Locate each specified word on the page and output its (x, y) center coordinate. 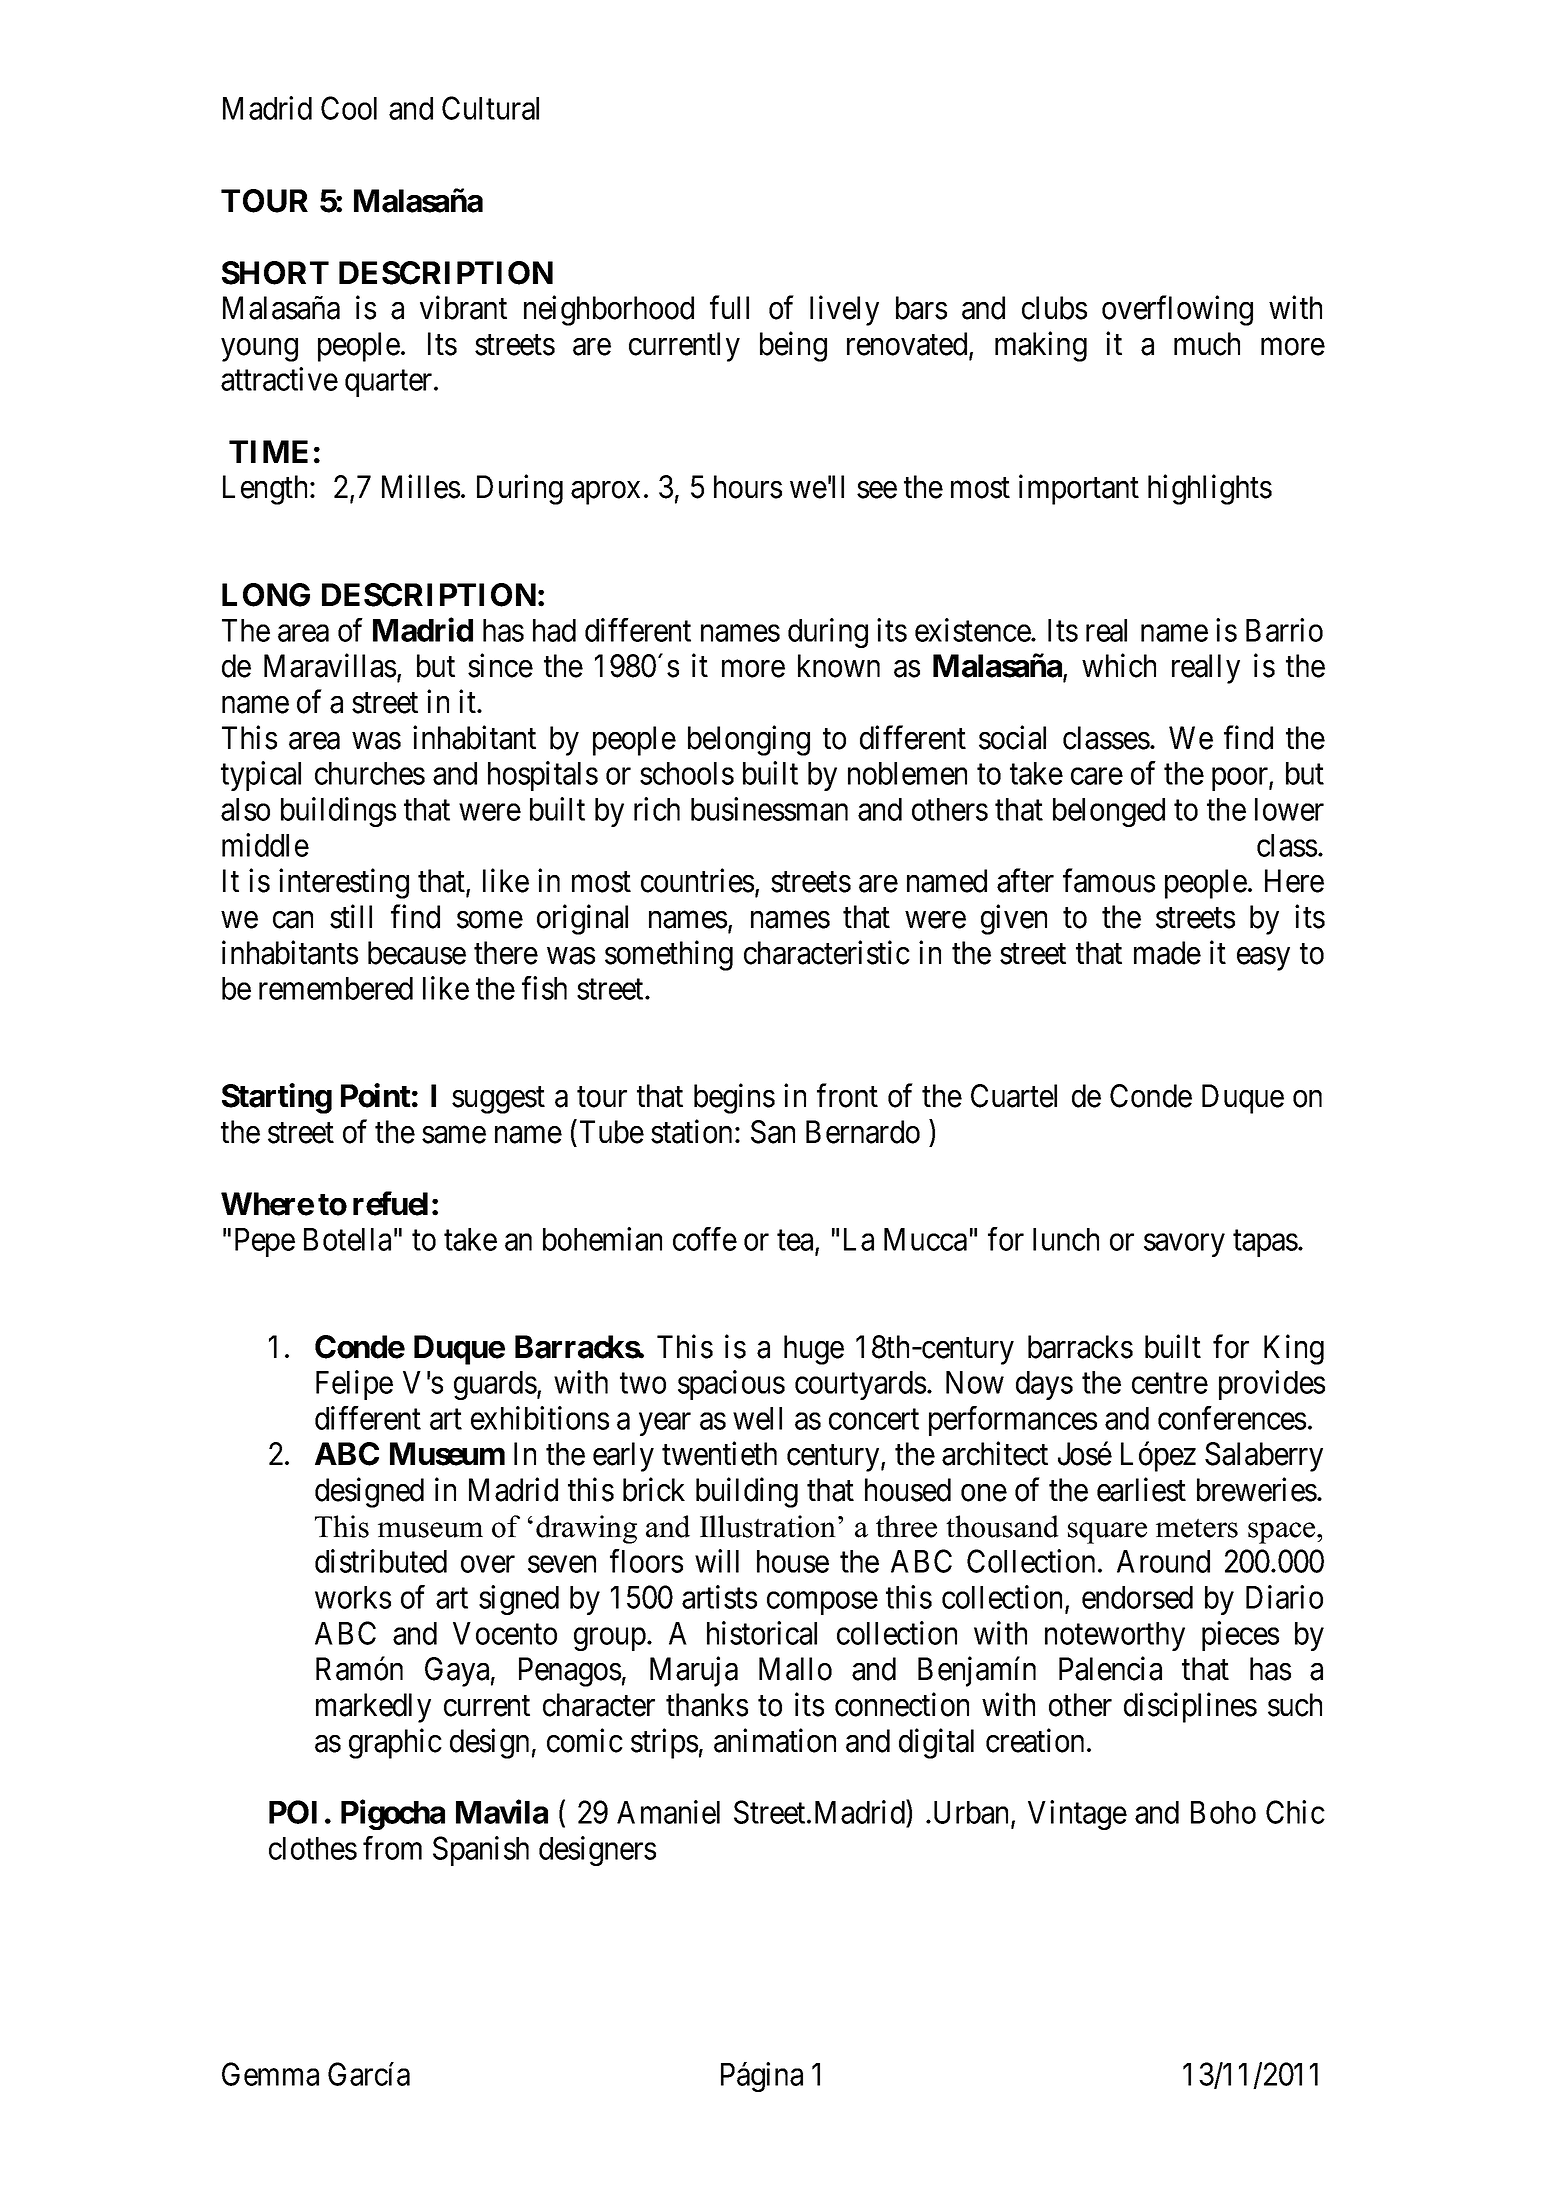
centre (1170, 1383)
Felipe (354, 1385)
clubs (1054, 308)
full (729, 307)
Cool (349, 108)
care (1097, 776)
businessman (769, 809)
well (757, 1418)
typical (261, 776)
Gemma (270, 2074)
